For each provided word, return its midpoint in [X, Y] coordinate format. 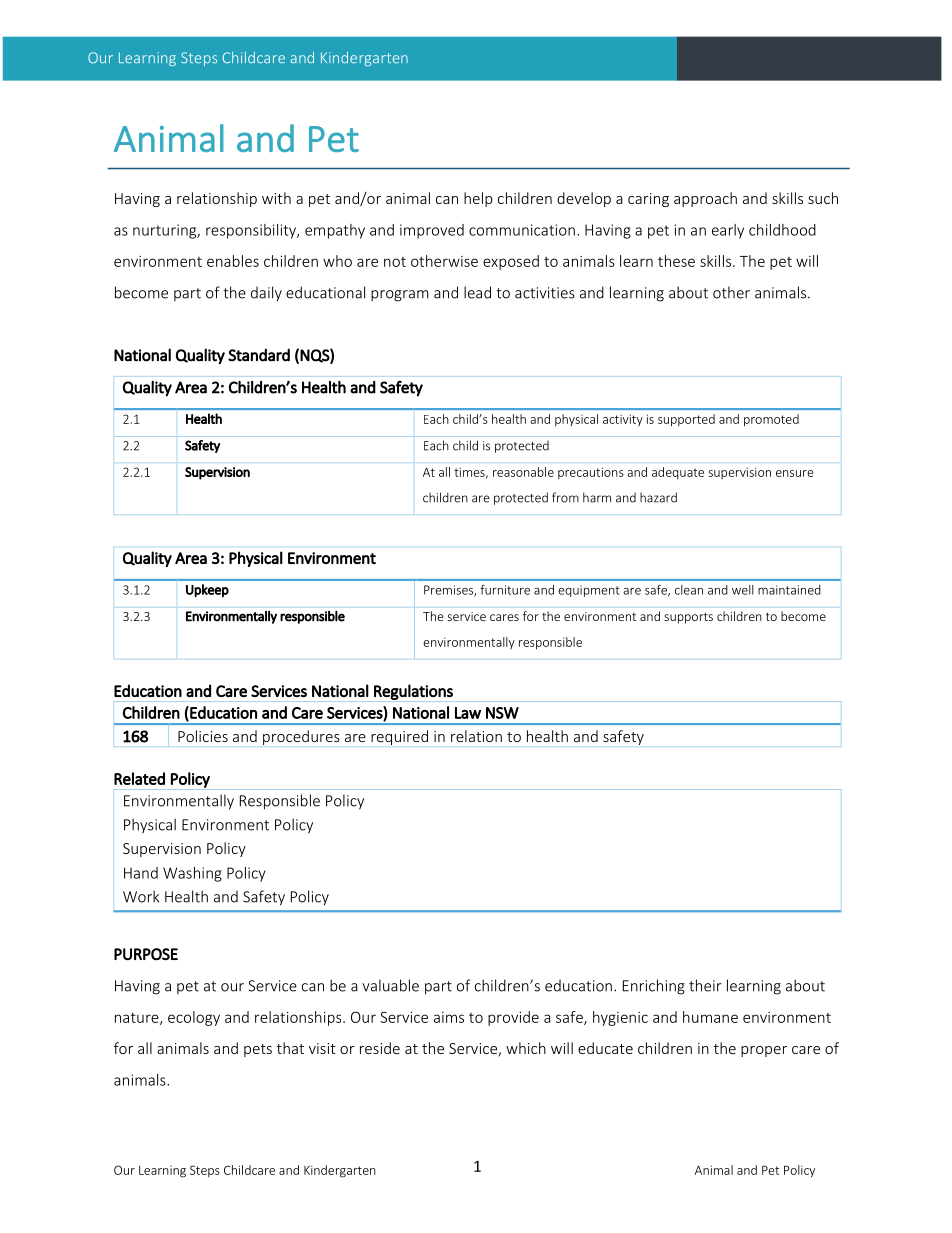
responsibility [252, 231]
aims [449, 1017]
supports [688, 618]
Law [468, 713]
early [728, 231]
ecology [194, 1018]
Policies [203, 736]
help [478, 199]
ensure [795, 473]
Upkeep [207, 590]
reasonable [523, 472]
